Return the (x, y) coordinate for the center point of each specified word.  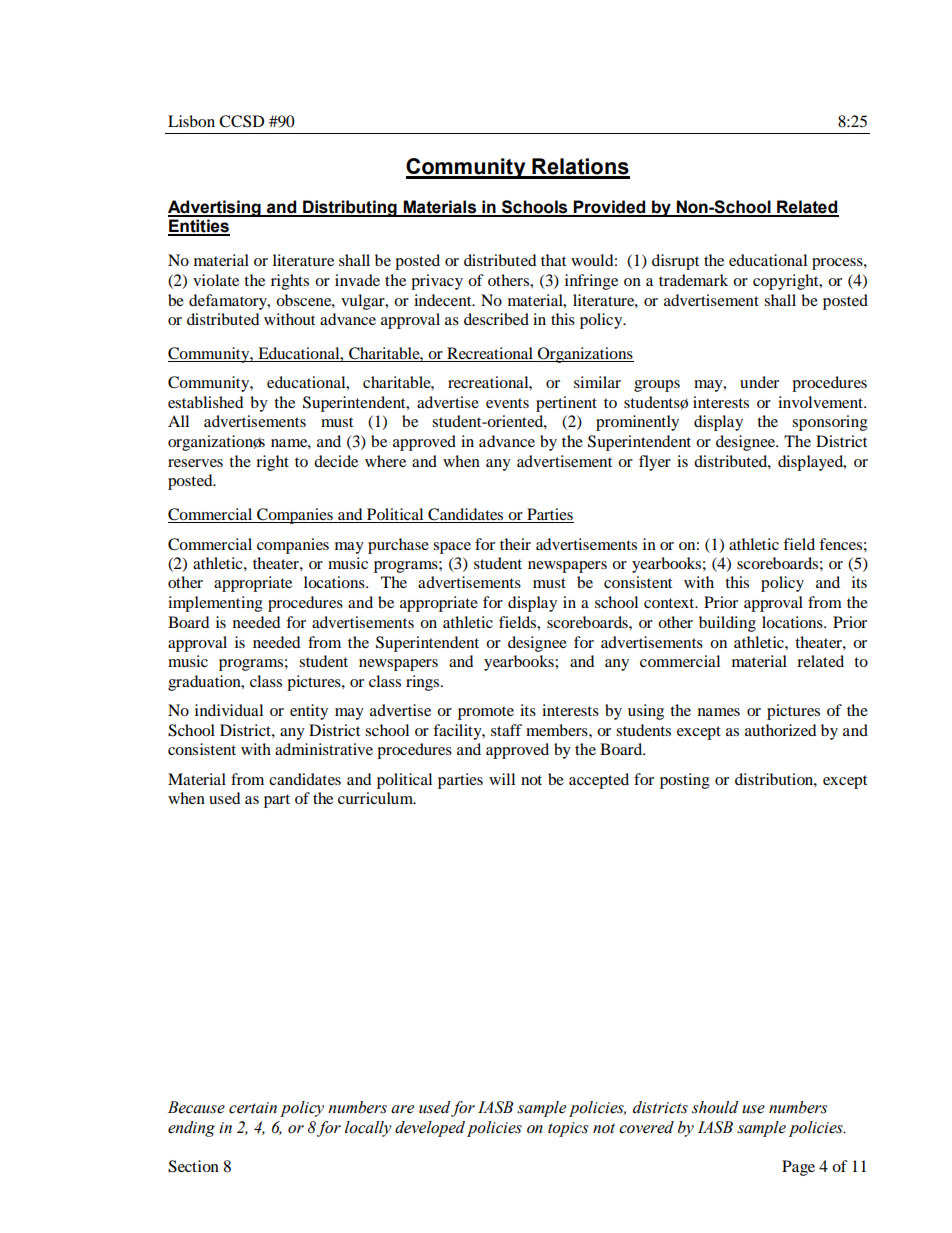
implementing (215, 604)
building (727, 624)
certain (253, 1108)
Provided (609, 208)
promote (486, 713)
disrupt (675, 262)
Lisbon (191, 121)
